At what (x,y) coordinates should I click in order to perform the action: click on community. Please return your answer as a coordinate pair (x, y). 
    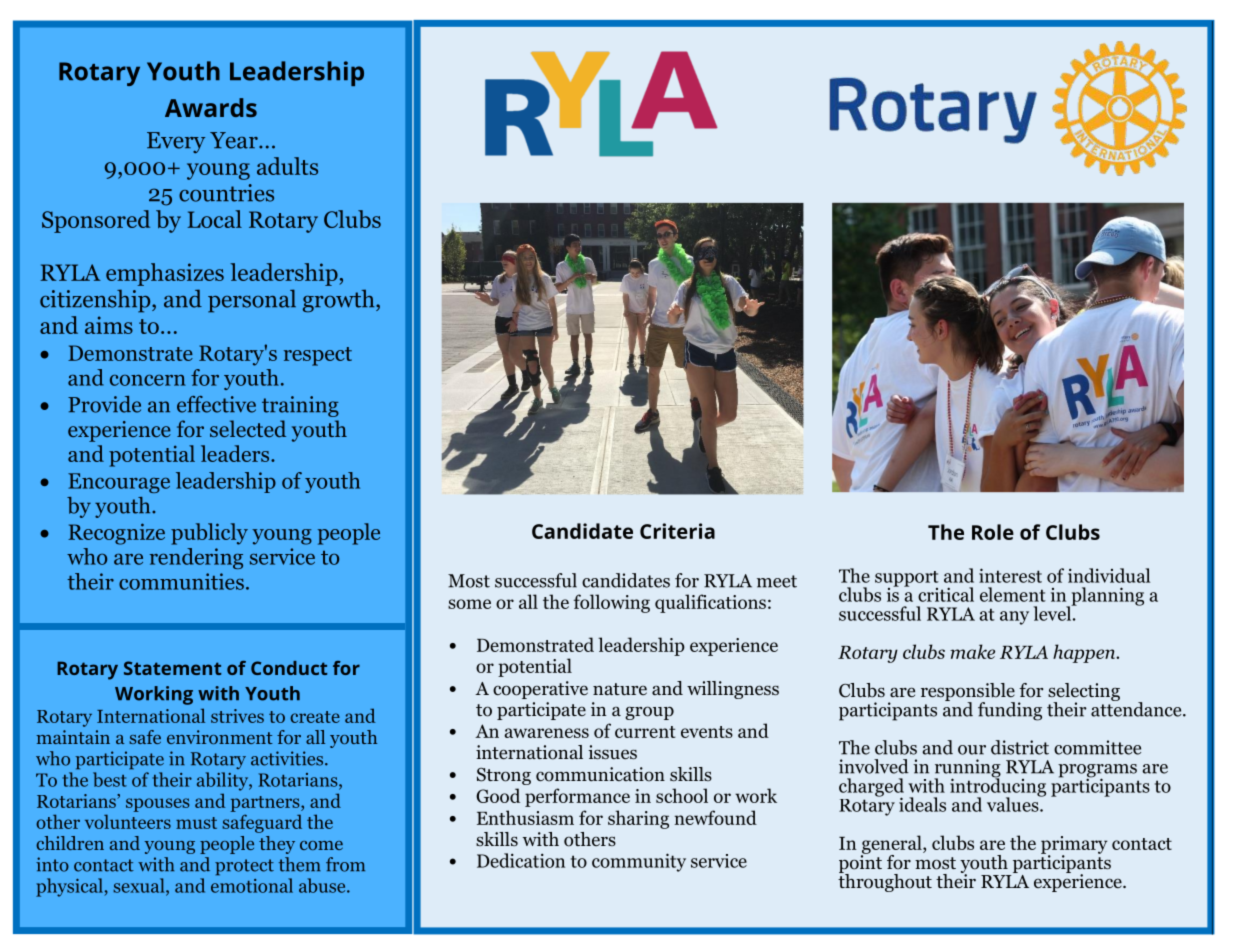
    Looking at the image, I should click on (639, 862).
